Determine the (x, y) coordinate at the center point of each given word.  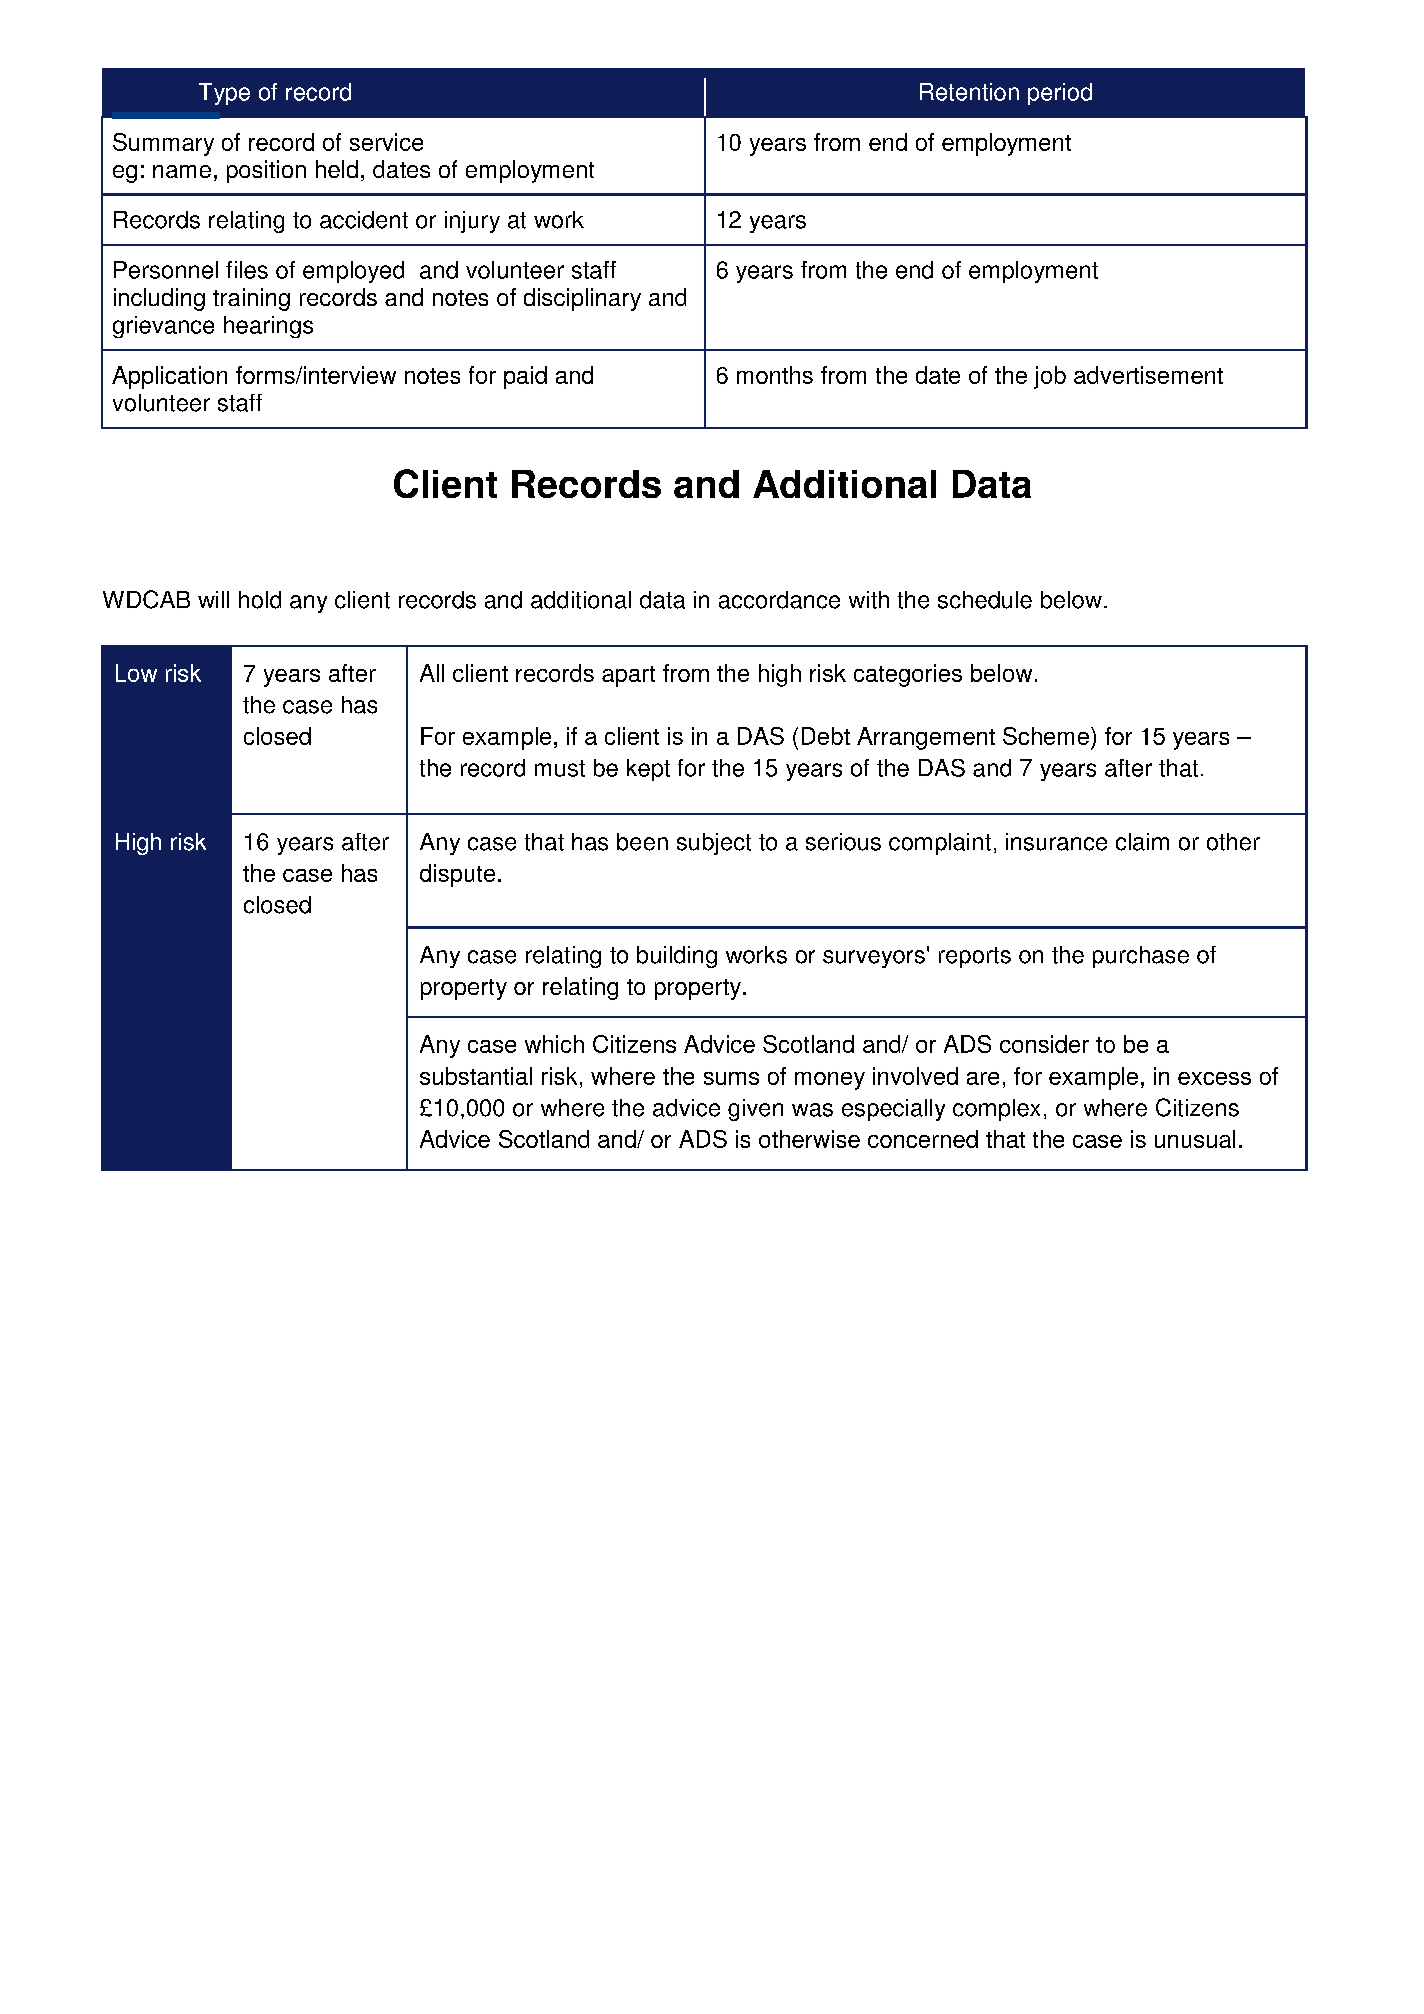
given (755, 1110)
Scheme (1046, 736)
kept (648, 770)
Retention (969, 92)
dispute (457, 875)
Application (169, 377)
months (775, 375)
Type (224, 94)
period (1060, 94)
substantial (476, 1076)
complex (996, 1110)
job (1050, 377)
